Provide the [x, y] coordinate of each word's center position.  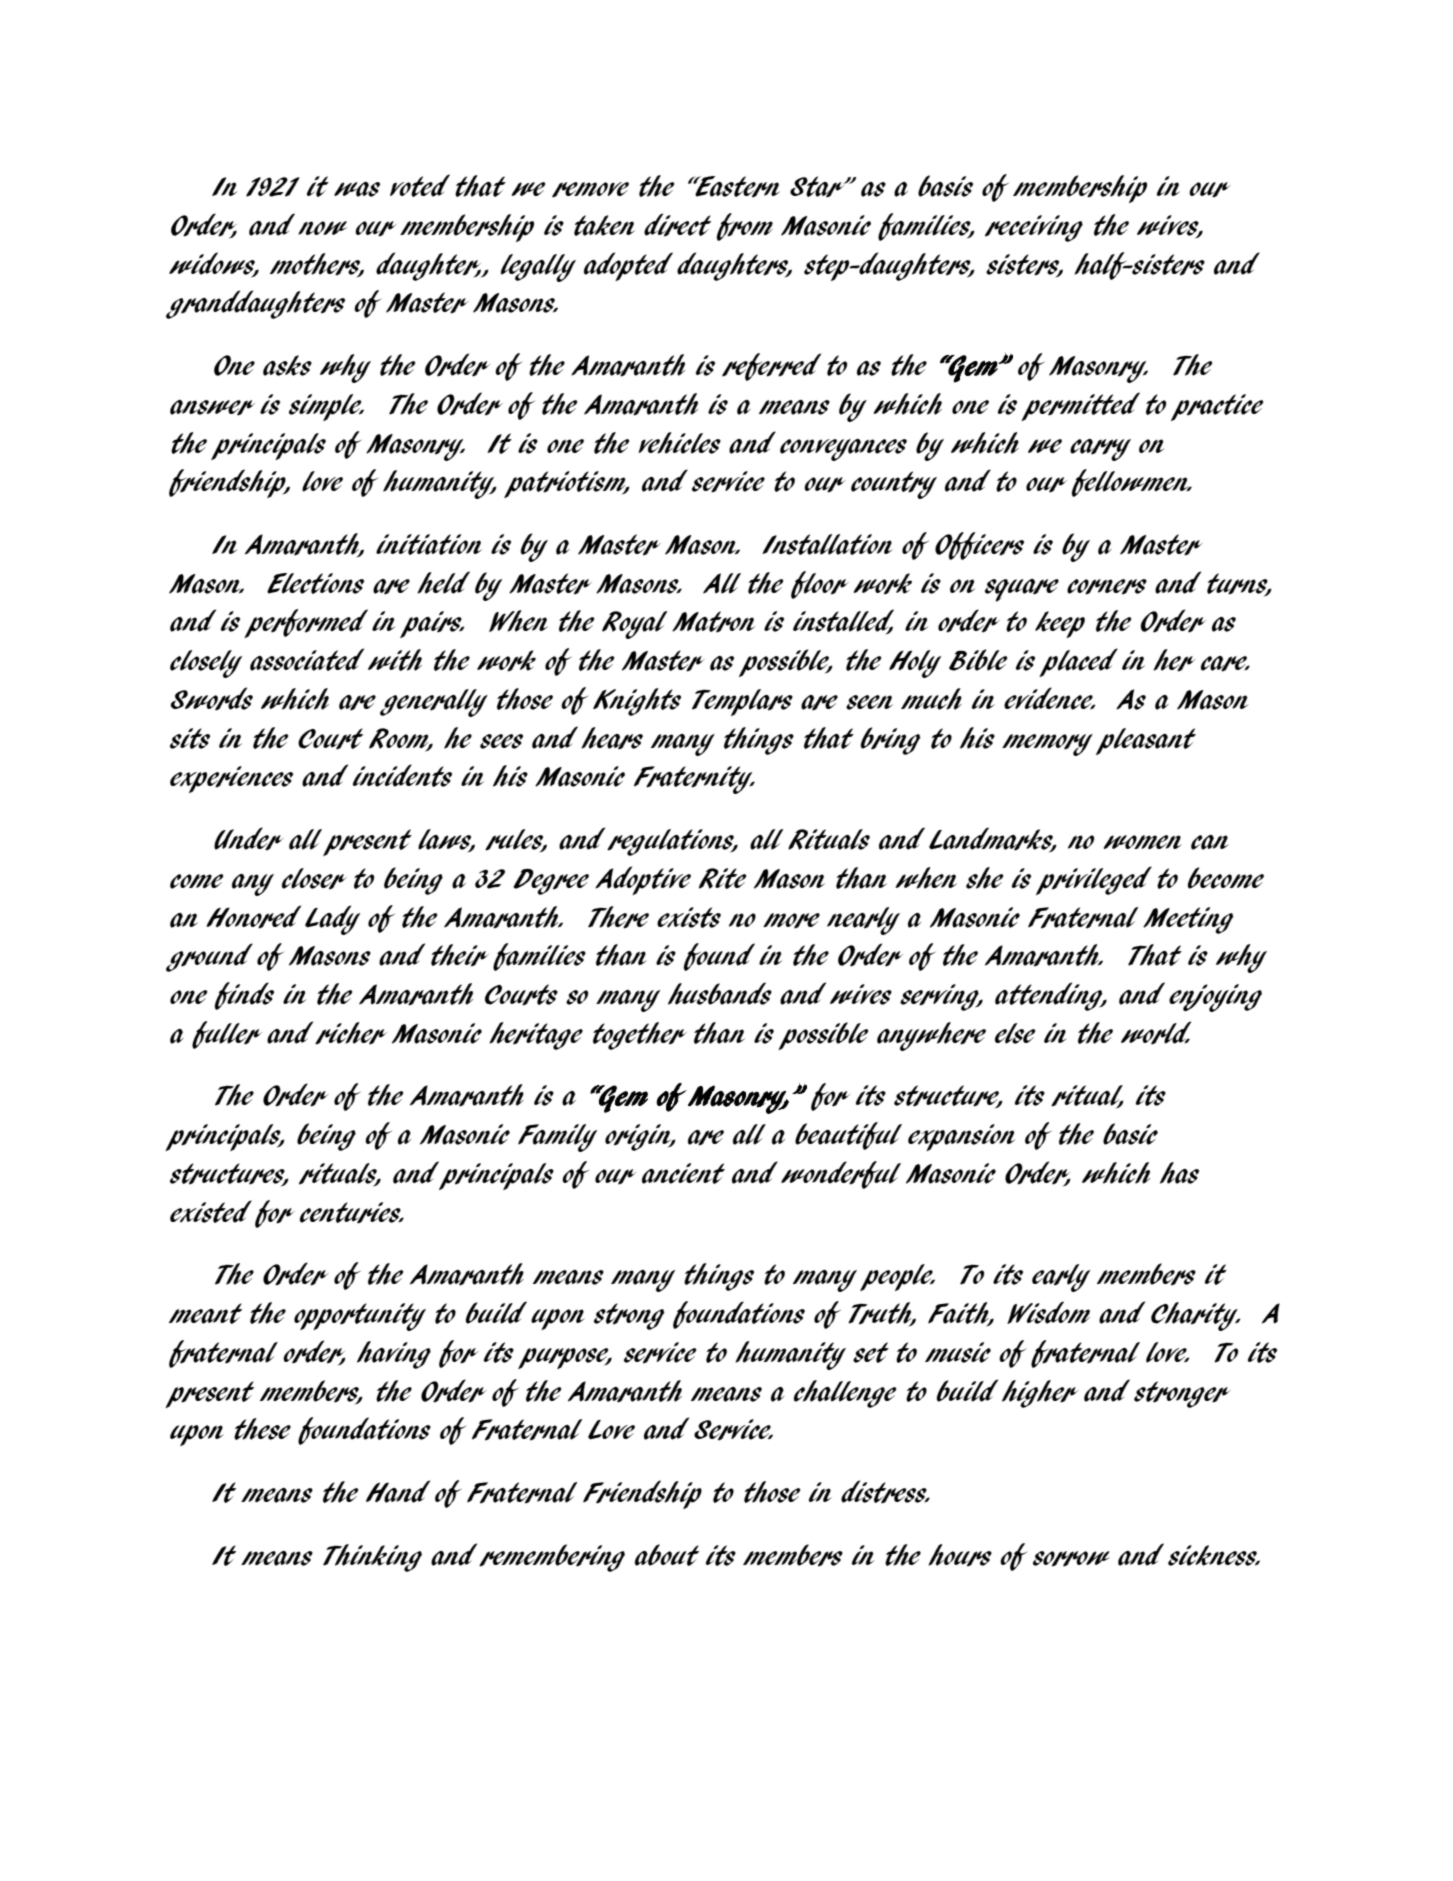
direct [677, 225]
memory [1047, 745]
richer [351, 1033]
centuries [351, 1213]
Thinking [372, 1558]
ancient [683, 1173]
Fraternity [694, 780]
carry [1100, 450]
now [322, 228]
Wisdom [1048, 1312]
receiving [1034, 228]
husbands [720, 993]
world [1156, 1033]
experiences [231, 779]
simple [326, 407]
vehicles [680, 443]
